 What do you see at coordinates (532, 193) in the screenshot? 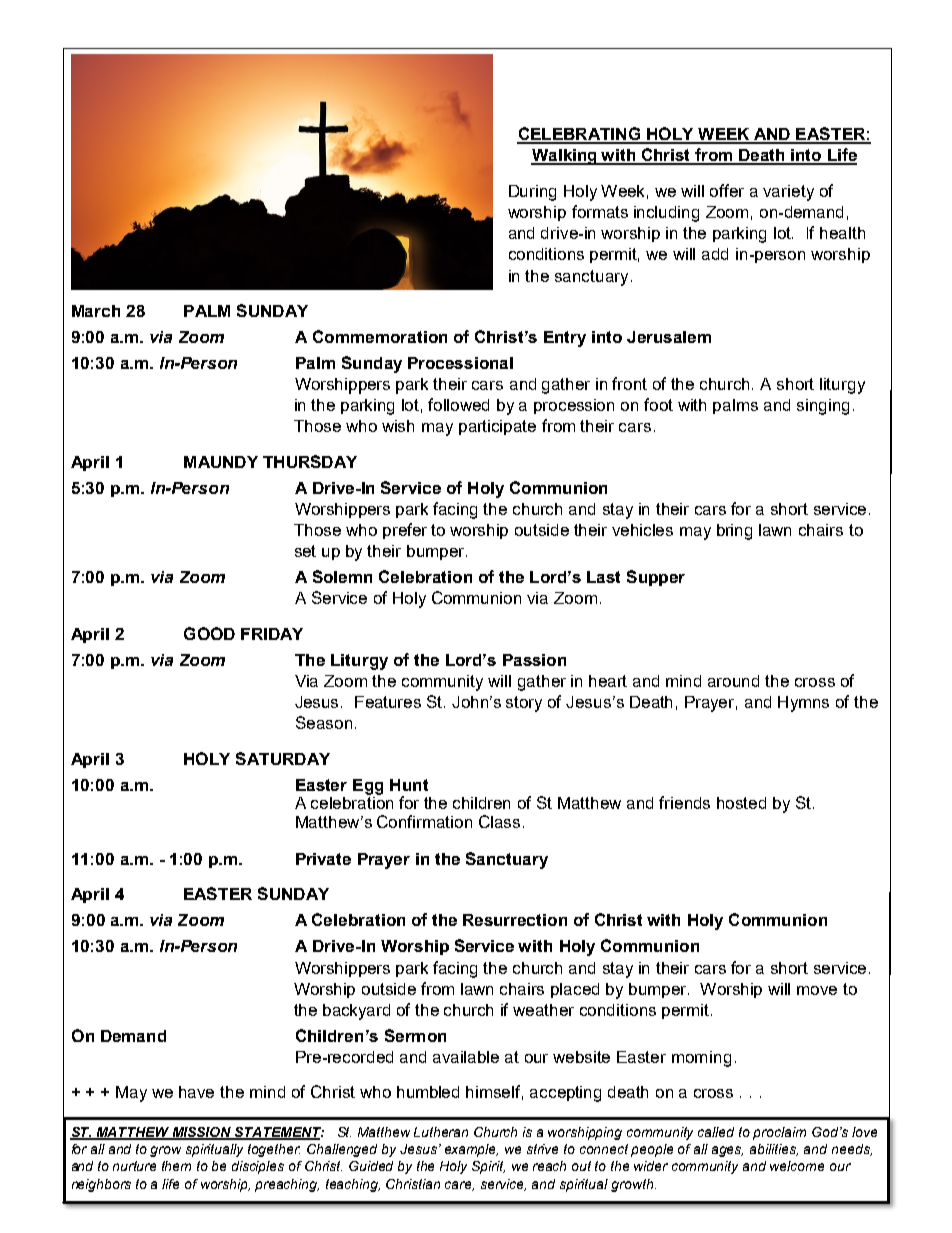
I see `During` at bounding box center [532, 193].
